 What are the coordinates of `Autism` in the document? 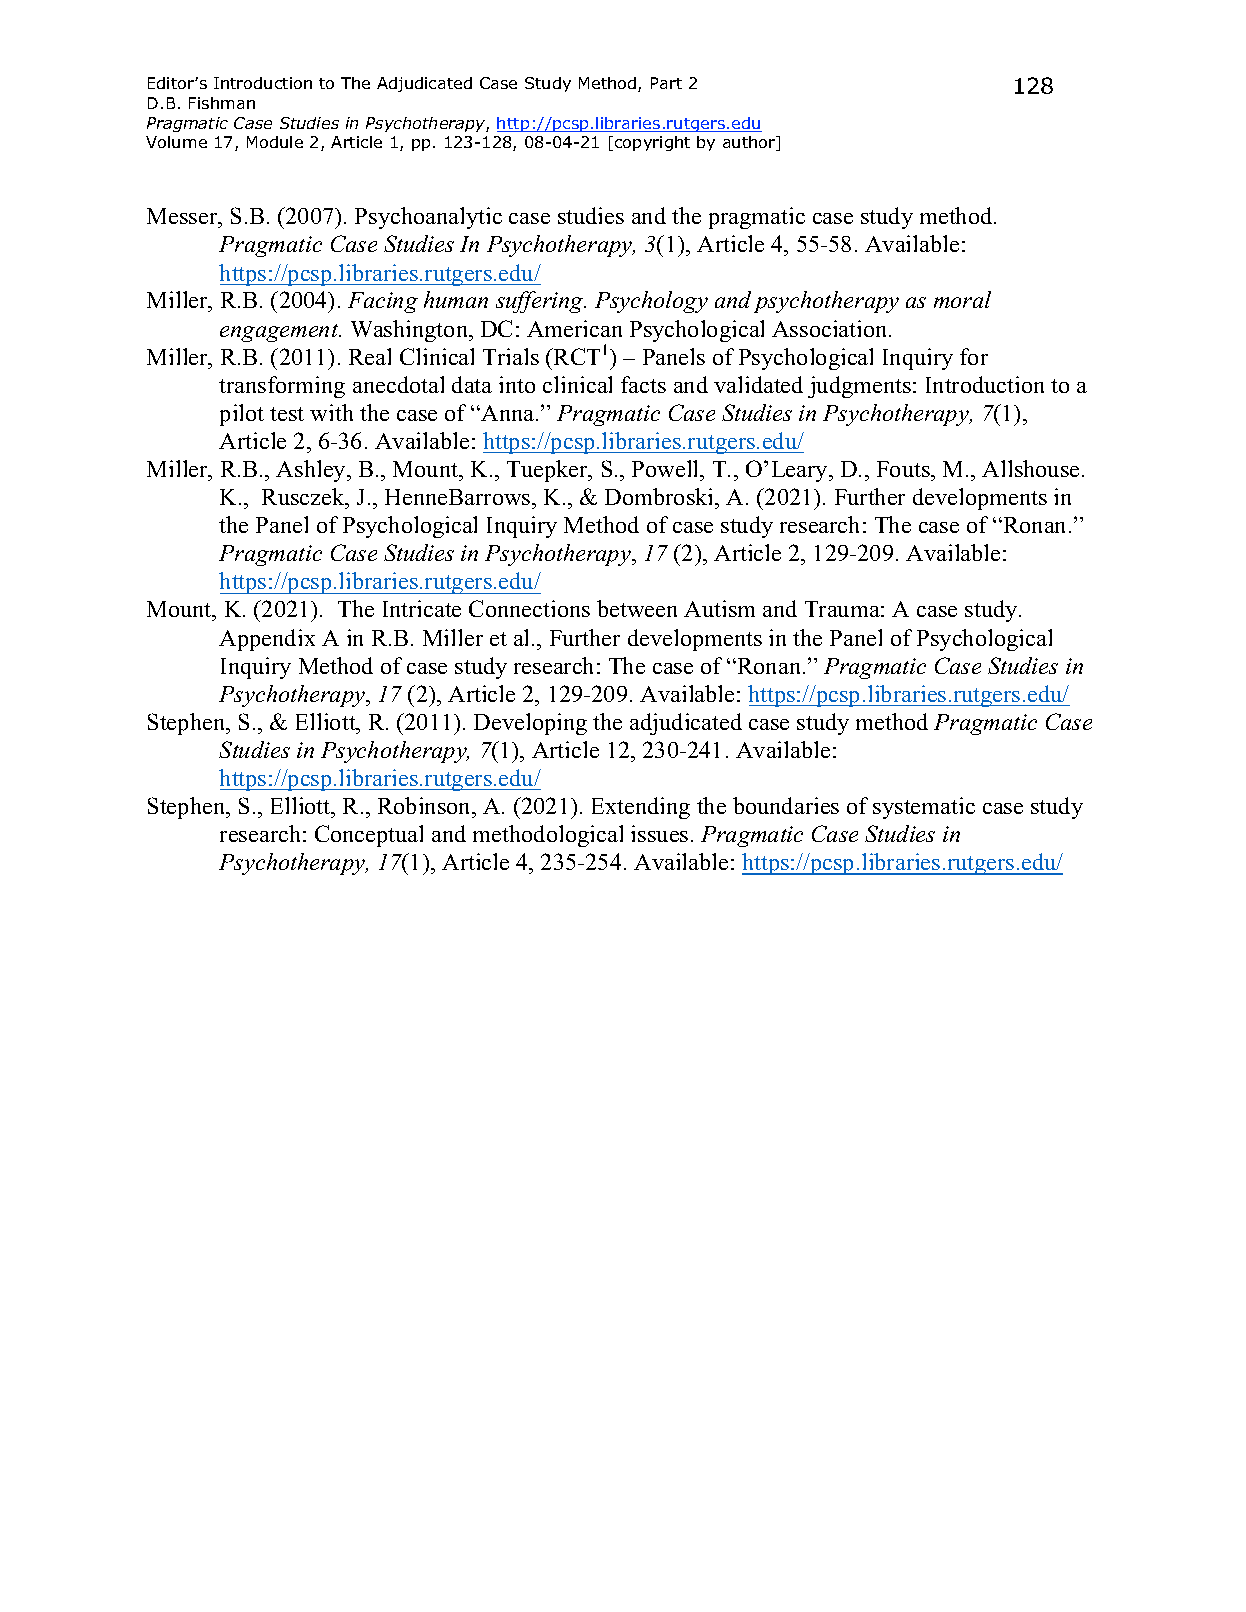 It's located at (719, 608).
